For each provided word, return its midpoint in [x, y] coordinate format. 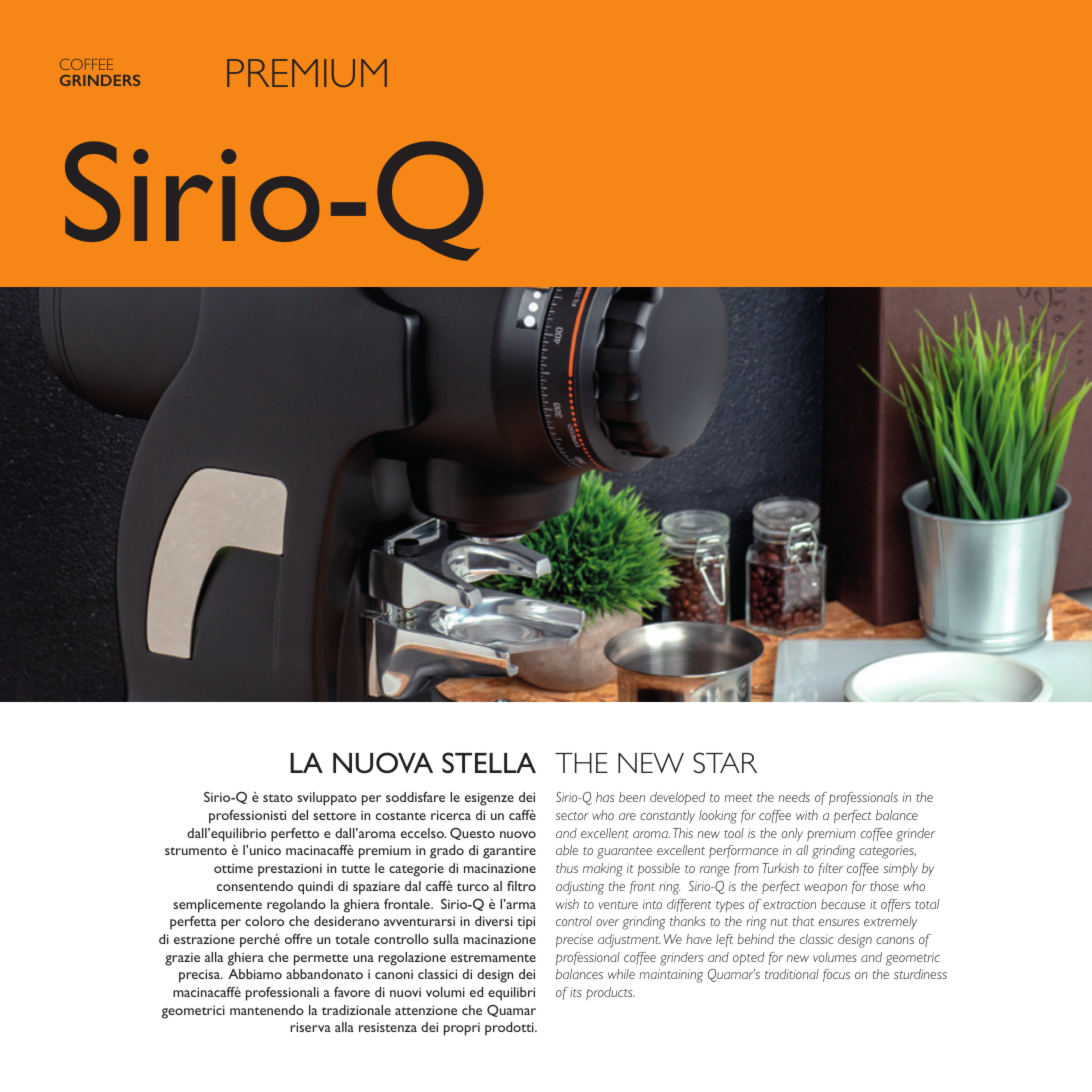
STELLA [489, 762]
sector [572, 816]
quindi [315, 888]
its [576, 993]
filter [831, 869]
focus [836, 975]
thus [567, 868]
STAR [725, 763]
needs [794, 797]
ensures [839, 922]
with [807, 815]
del [300, 815]
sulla [446, 939]
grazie [182, 959]
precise [574, 940]
